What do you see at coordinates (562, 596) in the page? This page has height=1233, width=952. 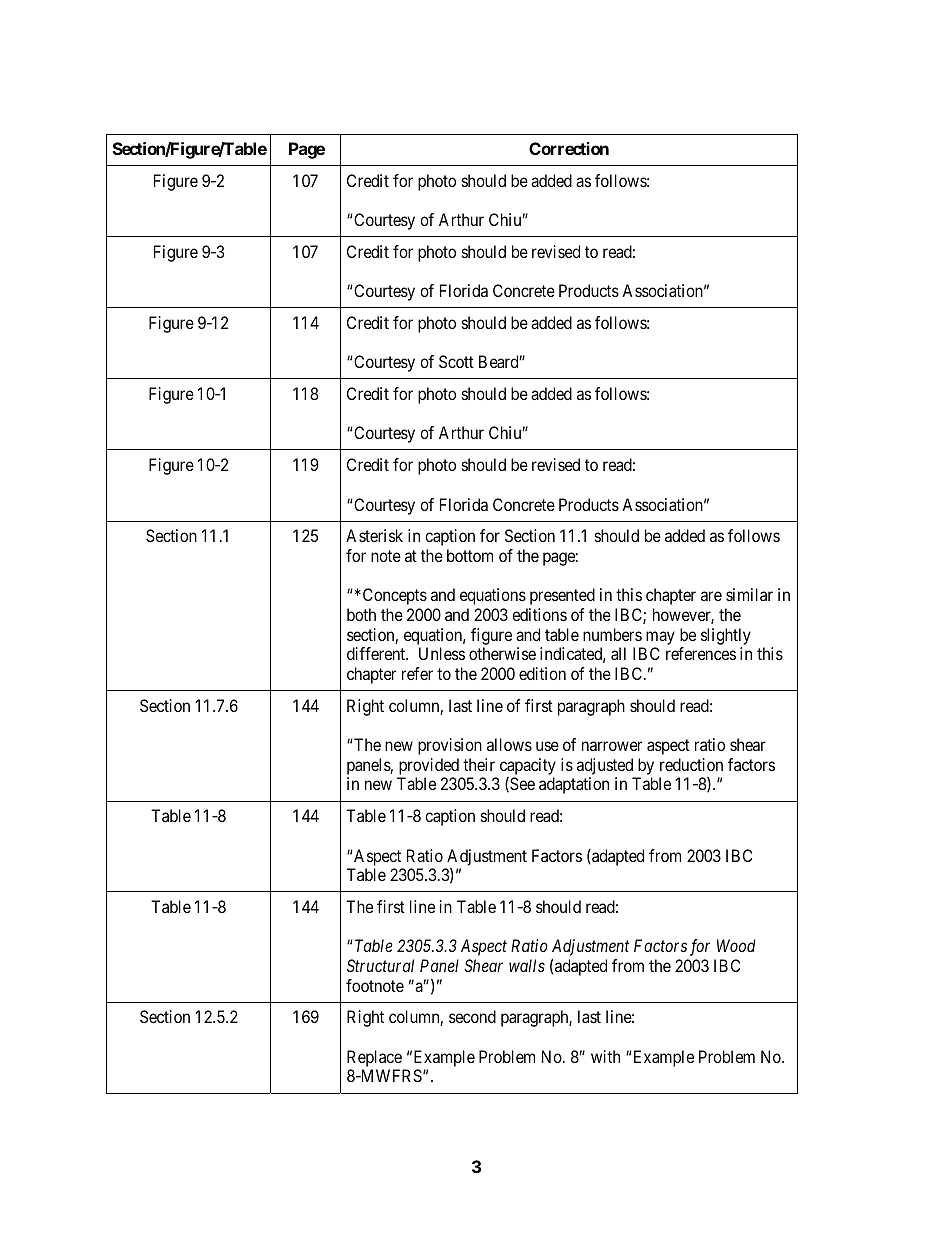 I see `presented` at bounding box center [562, 596].
